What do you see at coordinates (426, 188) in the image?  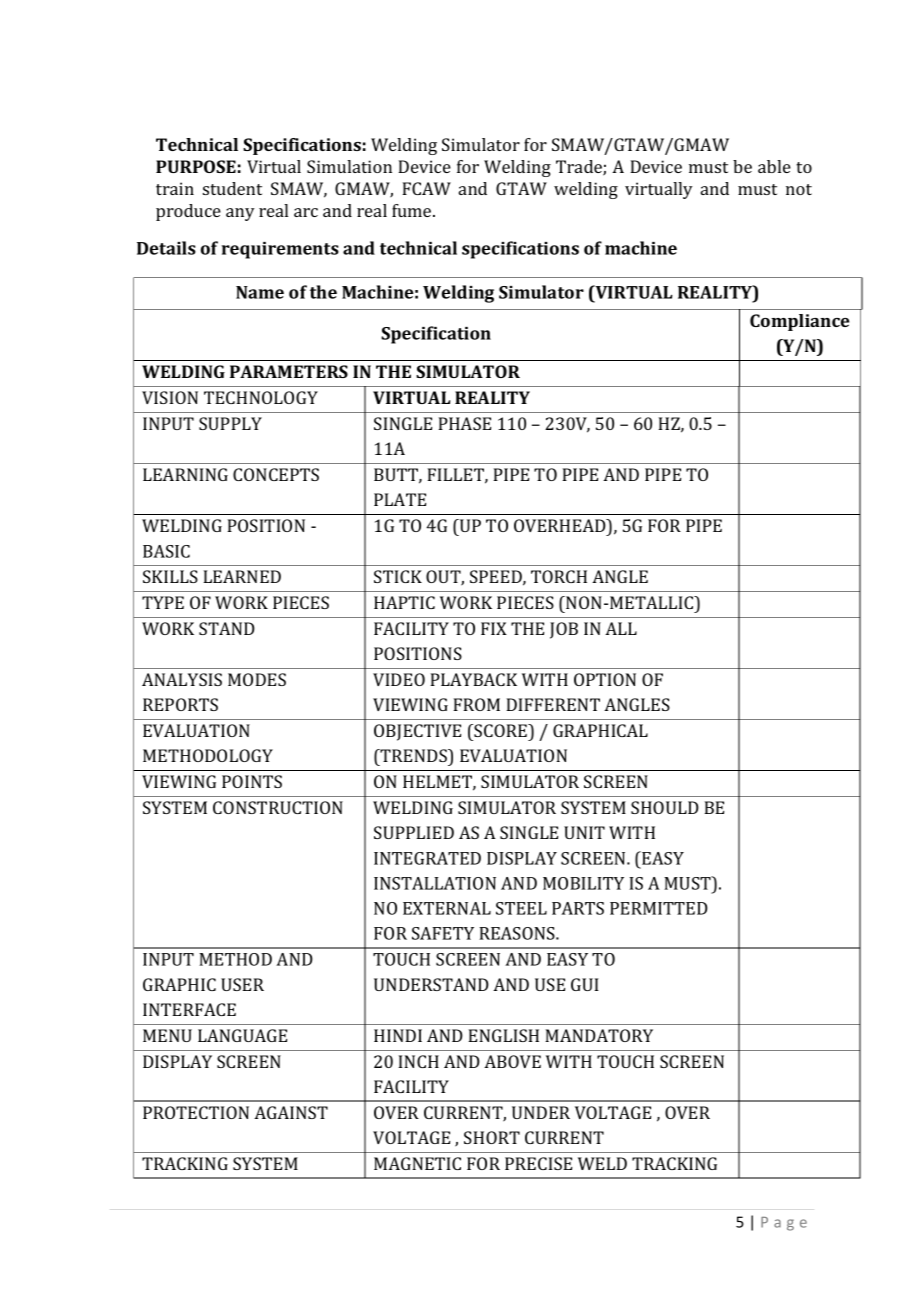 I see `FCAW` at bounding box center [426, 188].
